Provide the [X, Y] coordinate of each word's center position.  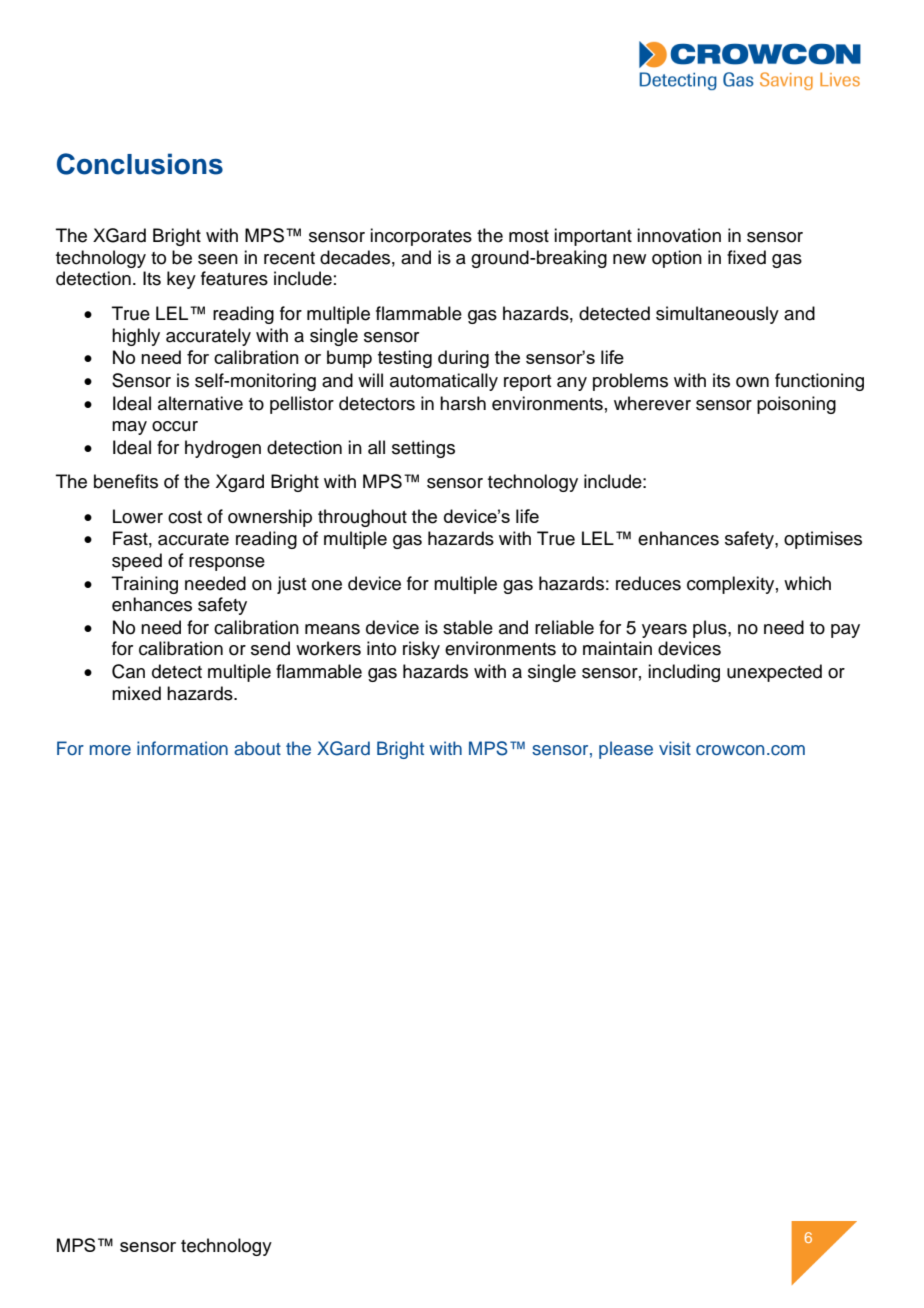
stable [468, 627]
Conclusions [140, 164]
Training [145, 585]
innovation [679, 235]
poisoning [796, 405]
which [807, 583]
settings [423, 449]
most [529, 236]
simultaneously [717, 315]
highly [136, 337]
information [182, 748]
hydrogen [223, 449]
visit [675, 748]
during [463, 359]
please [626, 750]
